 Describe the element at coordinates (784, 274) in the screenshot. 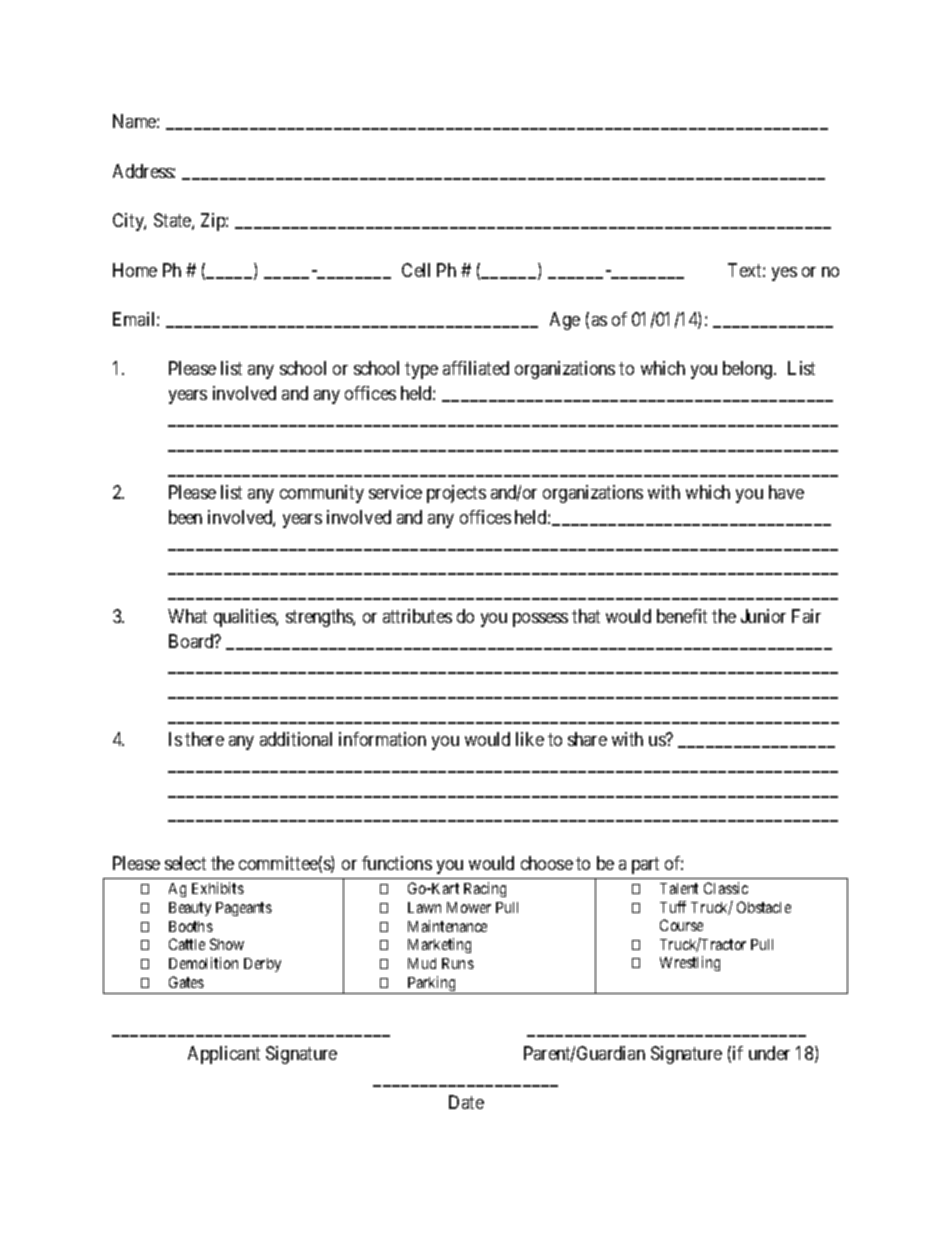

I see `yes` at that location.
